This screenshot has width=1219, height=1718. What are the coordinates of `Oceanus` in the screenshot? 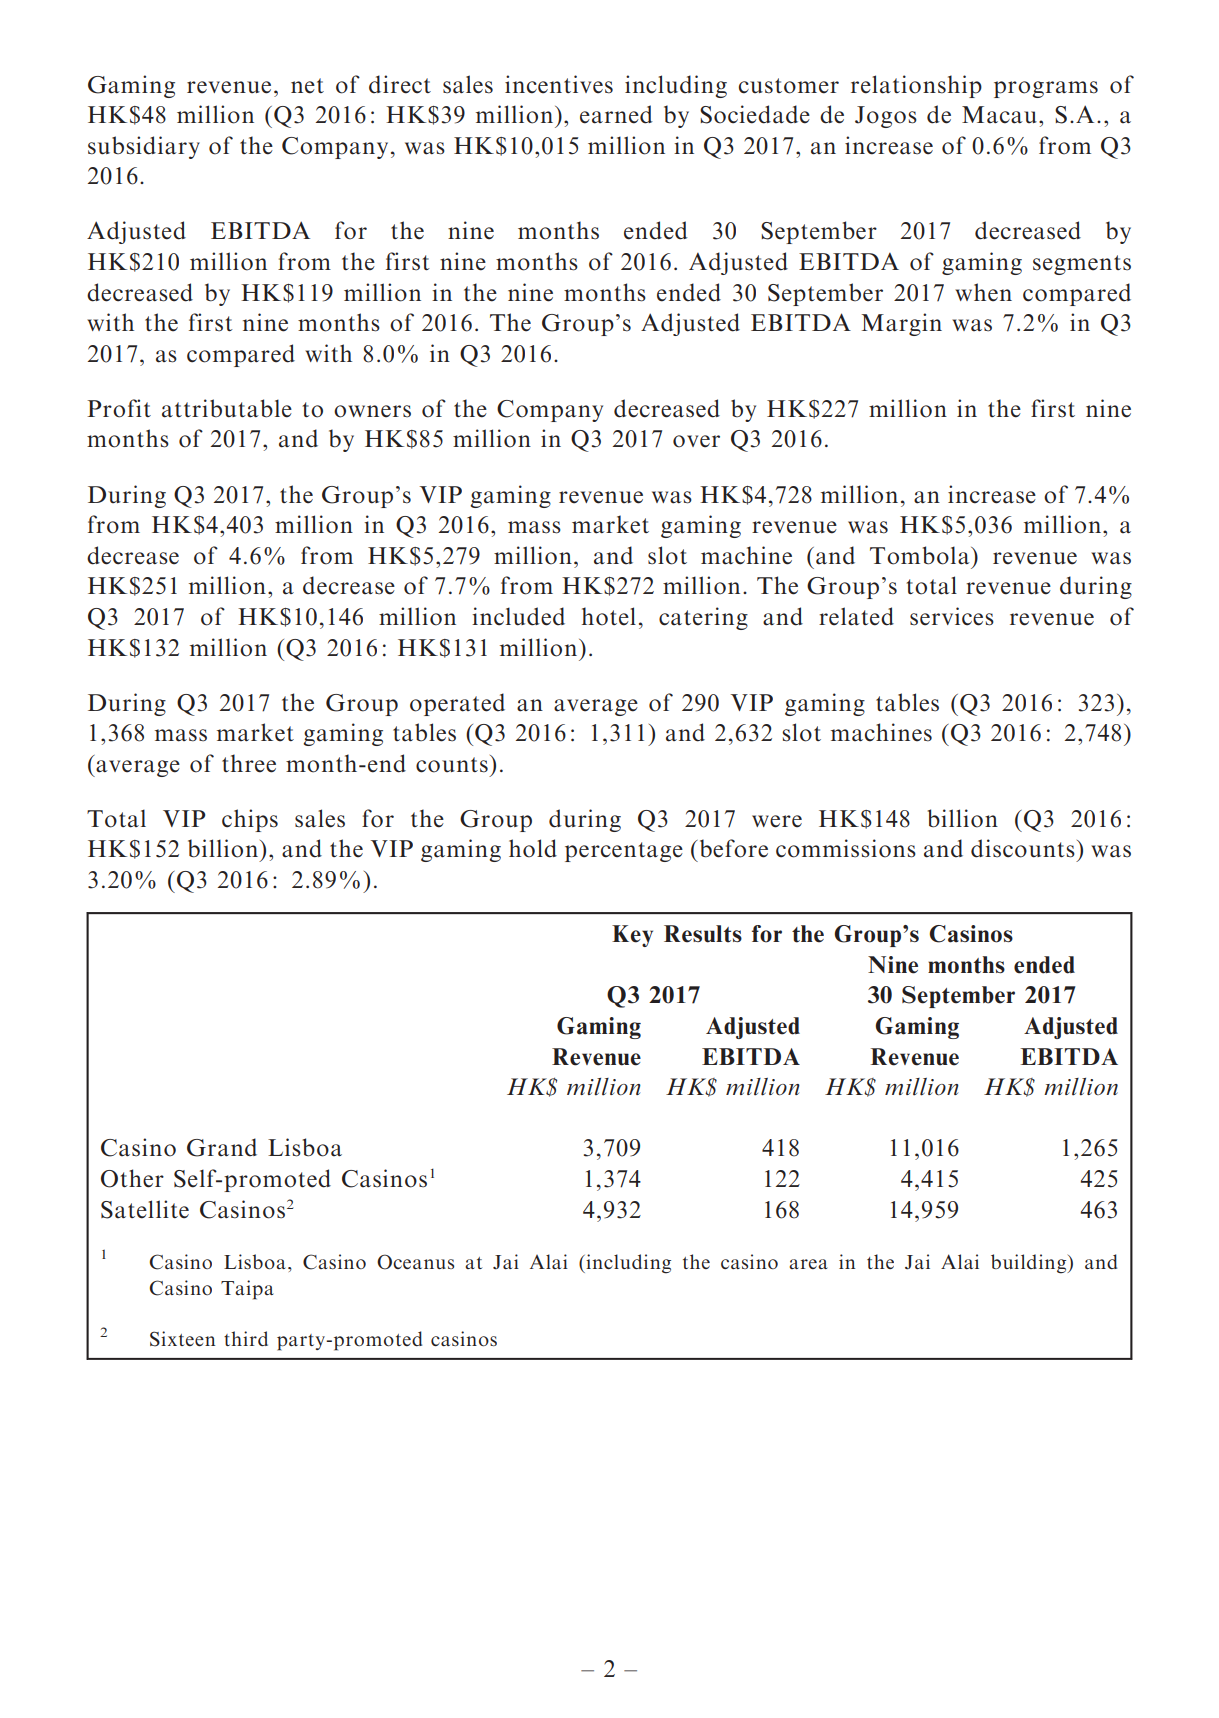 It's located at (415, 1262).
